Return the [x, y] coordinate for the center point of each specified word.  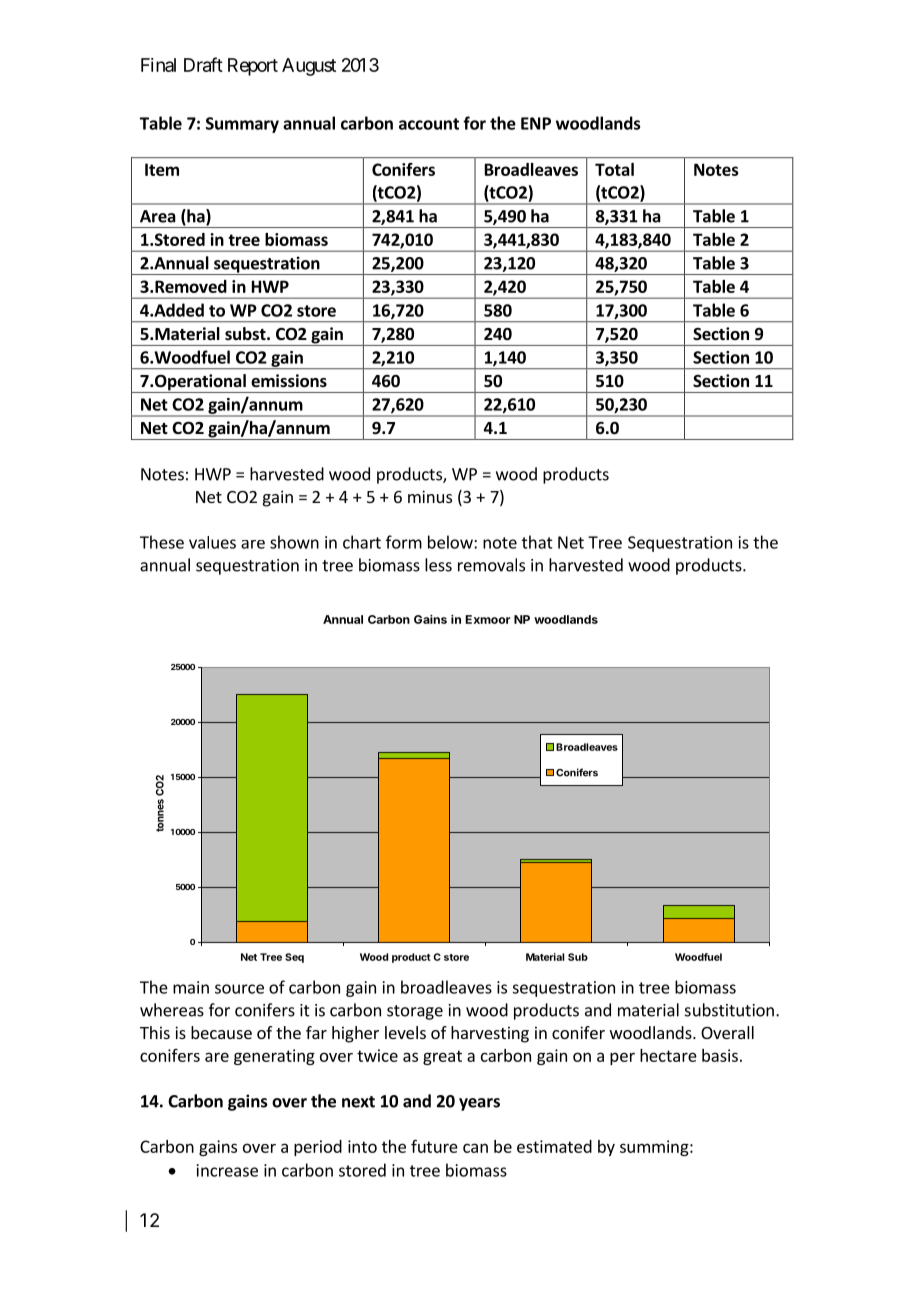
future [434, 1146]
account [429, 124]
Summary [242, 125]
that [537, 542]
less [438, 565]
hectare [668, 1055]
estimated [554, 1146]
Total [614, 169]
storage [415, 1012]
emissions [289, 381]
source [239, 989]
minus [430, 496]
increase [227, 1170]
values [212, 542]
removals [491, 565]
